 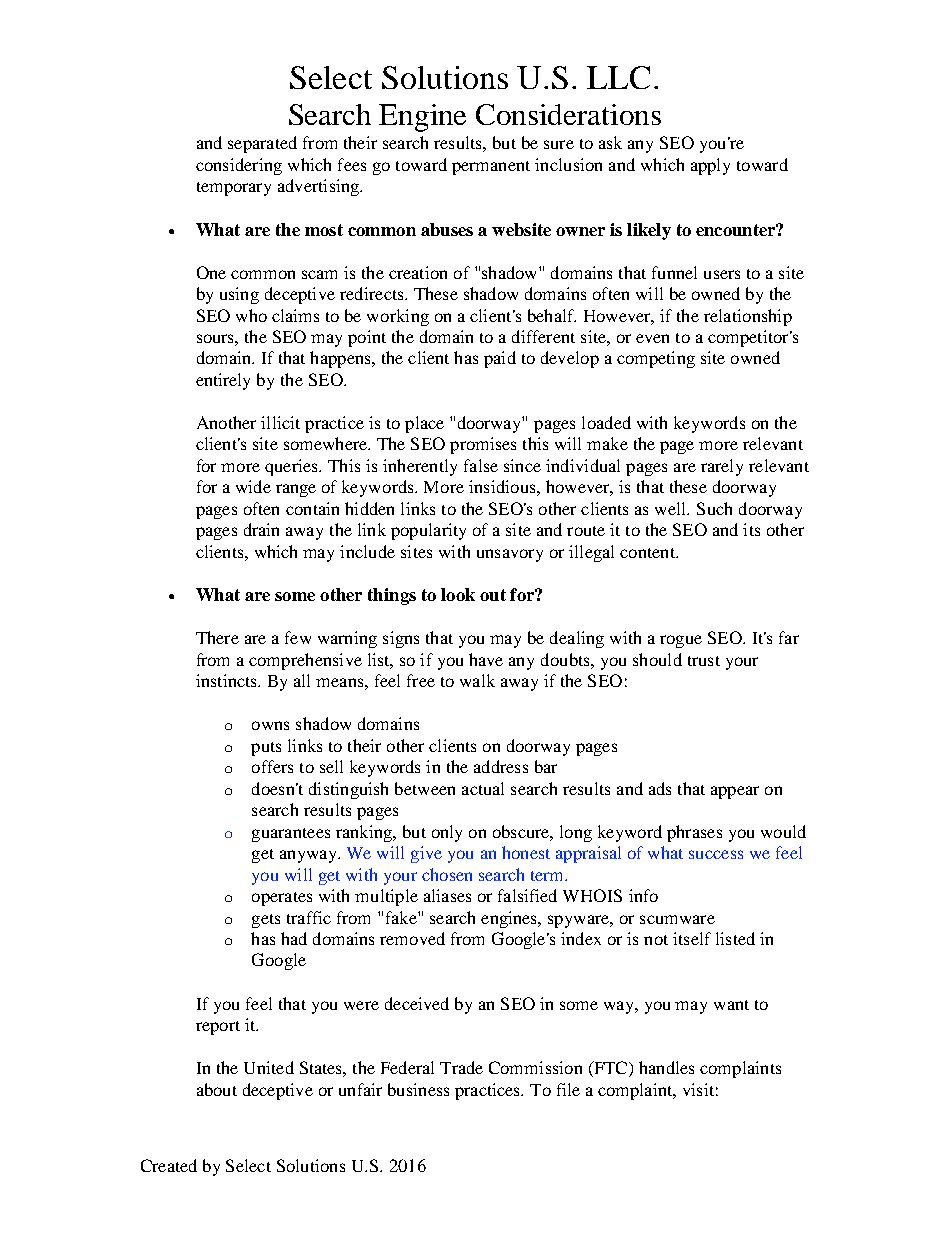 What do you see at coordinates (491, 168) in the screenshot?
I see `permanent` at bounding box center [491, 168].
